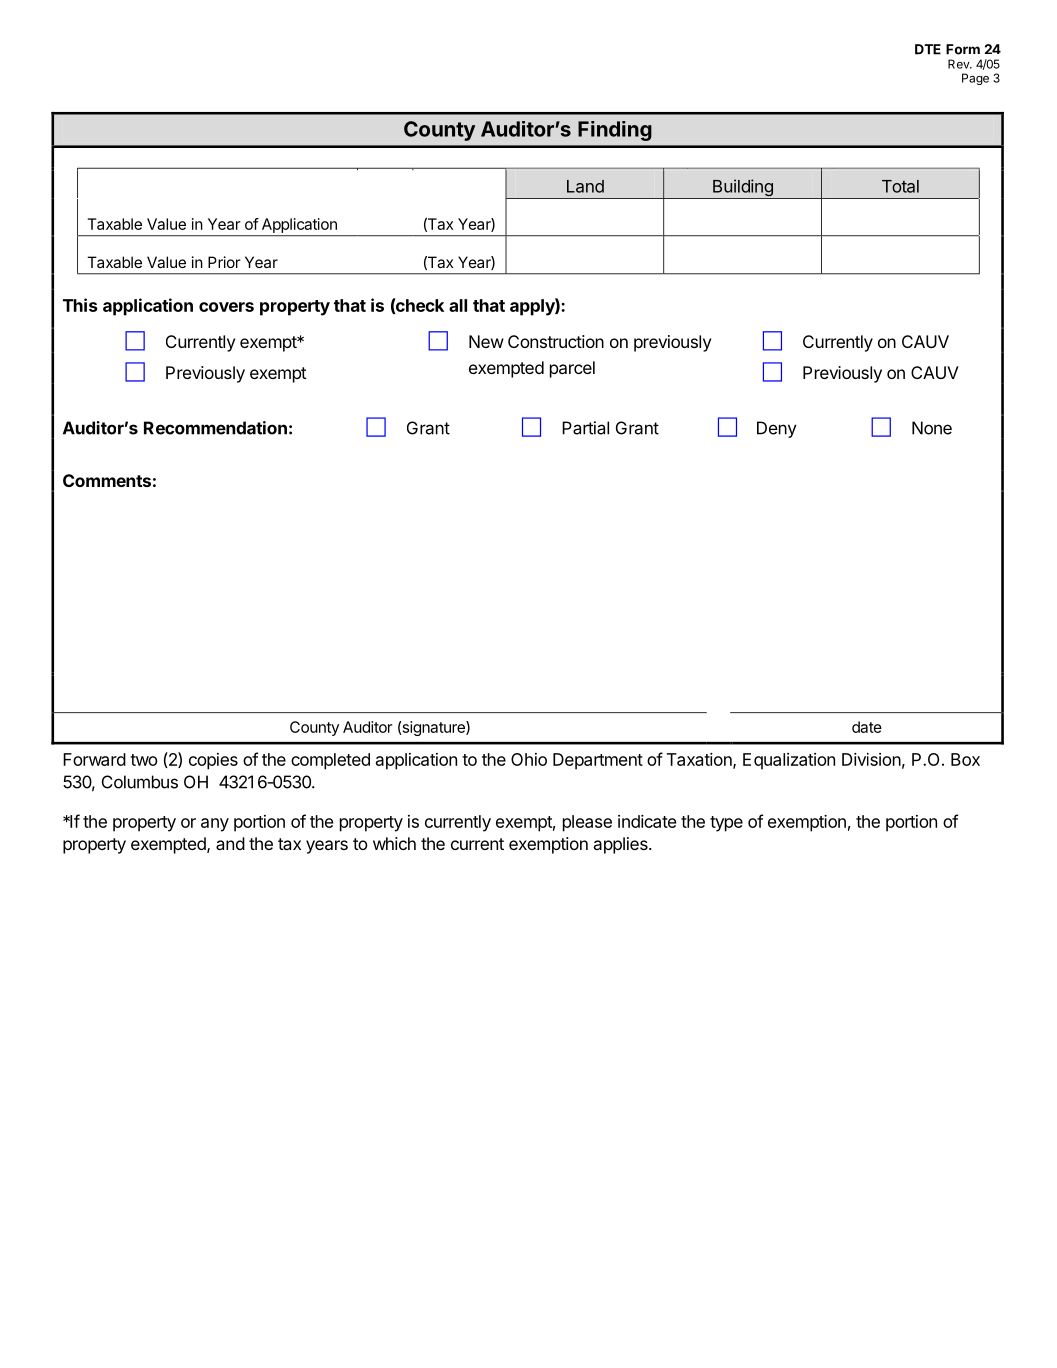 Image resolution: width=1057 pixels, height=1368 pixels. Describe the element at coordinates (215, 428) in the document. I see `Recommendation` at that location.
